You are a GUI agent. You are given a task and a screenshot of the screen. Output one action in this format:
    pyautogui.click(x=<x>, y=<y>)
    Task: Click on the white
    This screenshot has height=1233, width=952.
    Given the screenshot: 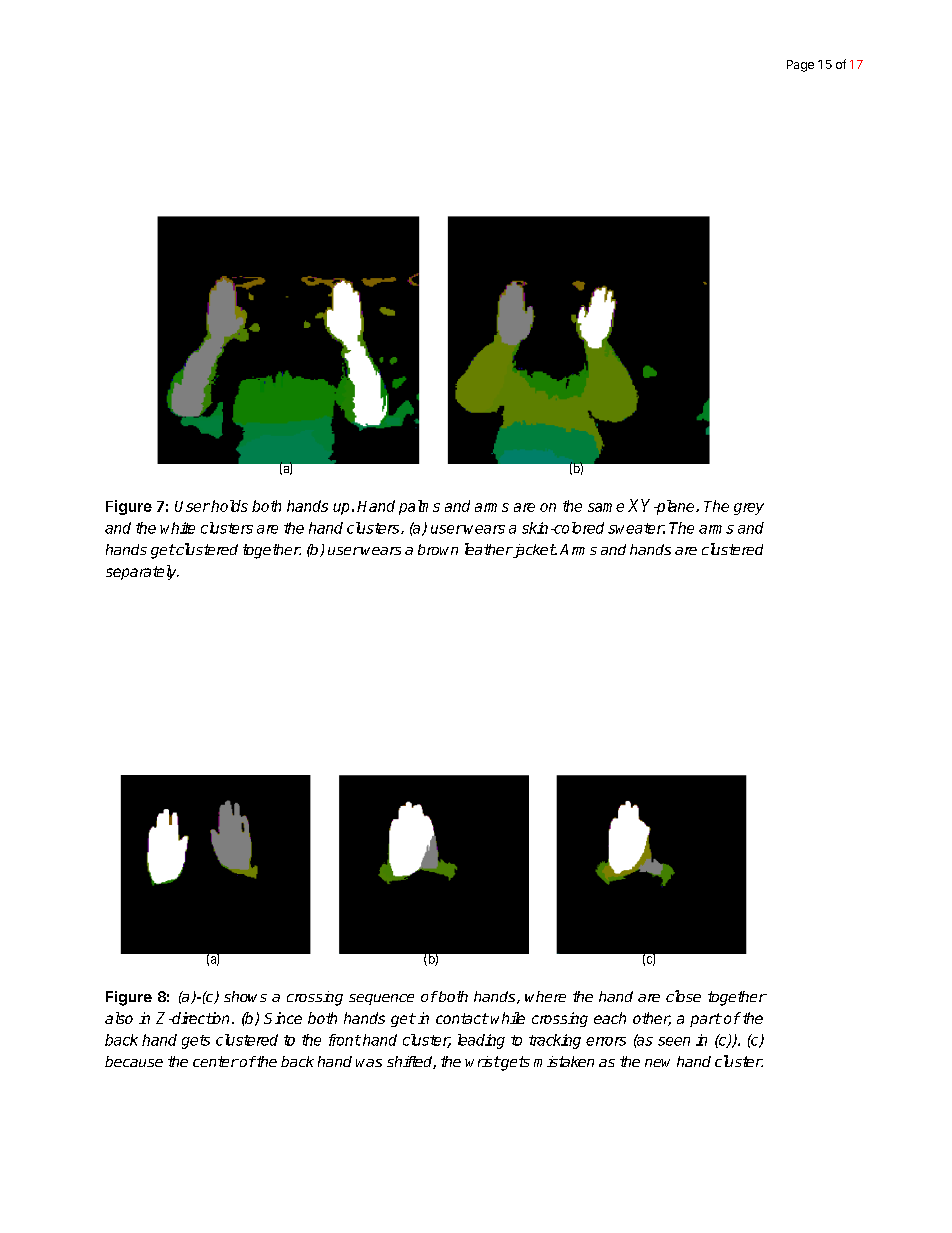 What is the action you would take?
    pyautogui.click(x=177, y=528)
